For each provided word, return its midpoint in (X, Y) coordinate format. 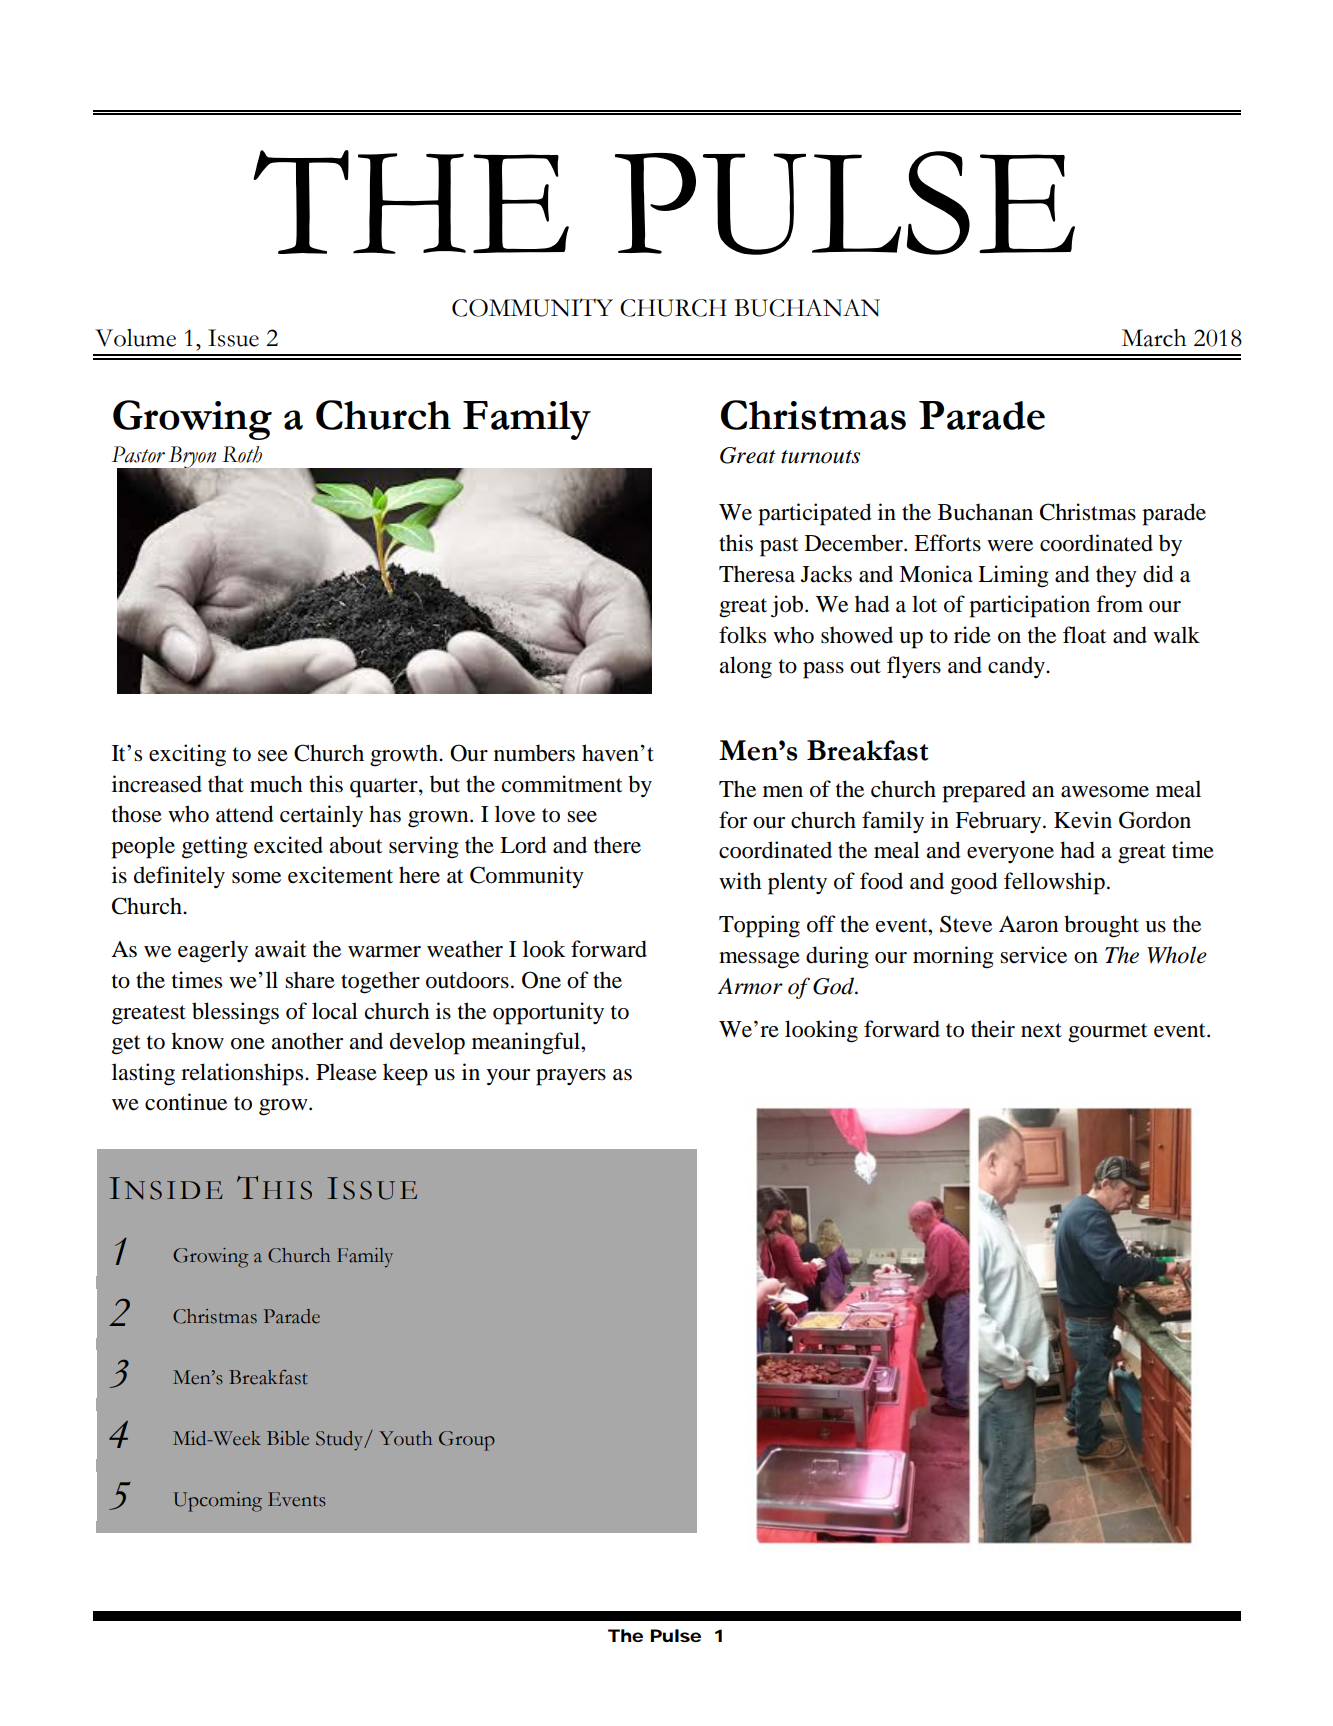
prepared (984, 791)
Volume (135, 338)
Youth (405, 1438)
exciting (187, 755)
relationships (243, 1074)
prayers (571, 1077)
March (1154, 338)
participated (815, 514)
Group (467, 1441)
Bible (288, 1438)
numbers (534, 753)
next (1041, 1030)
